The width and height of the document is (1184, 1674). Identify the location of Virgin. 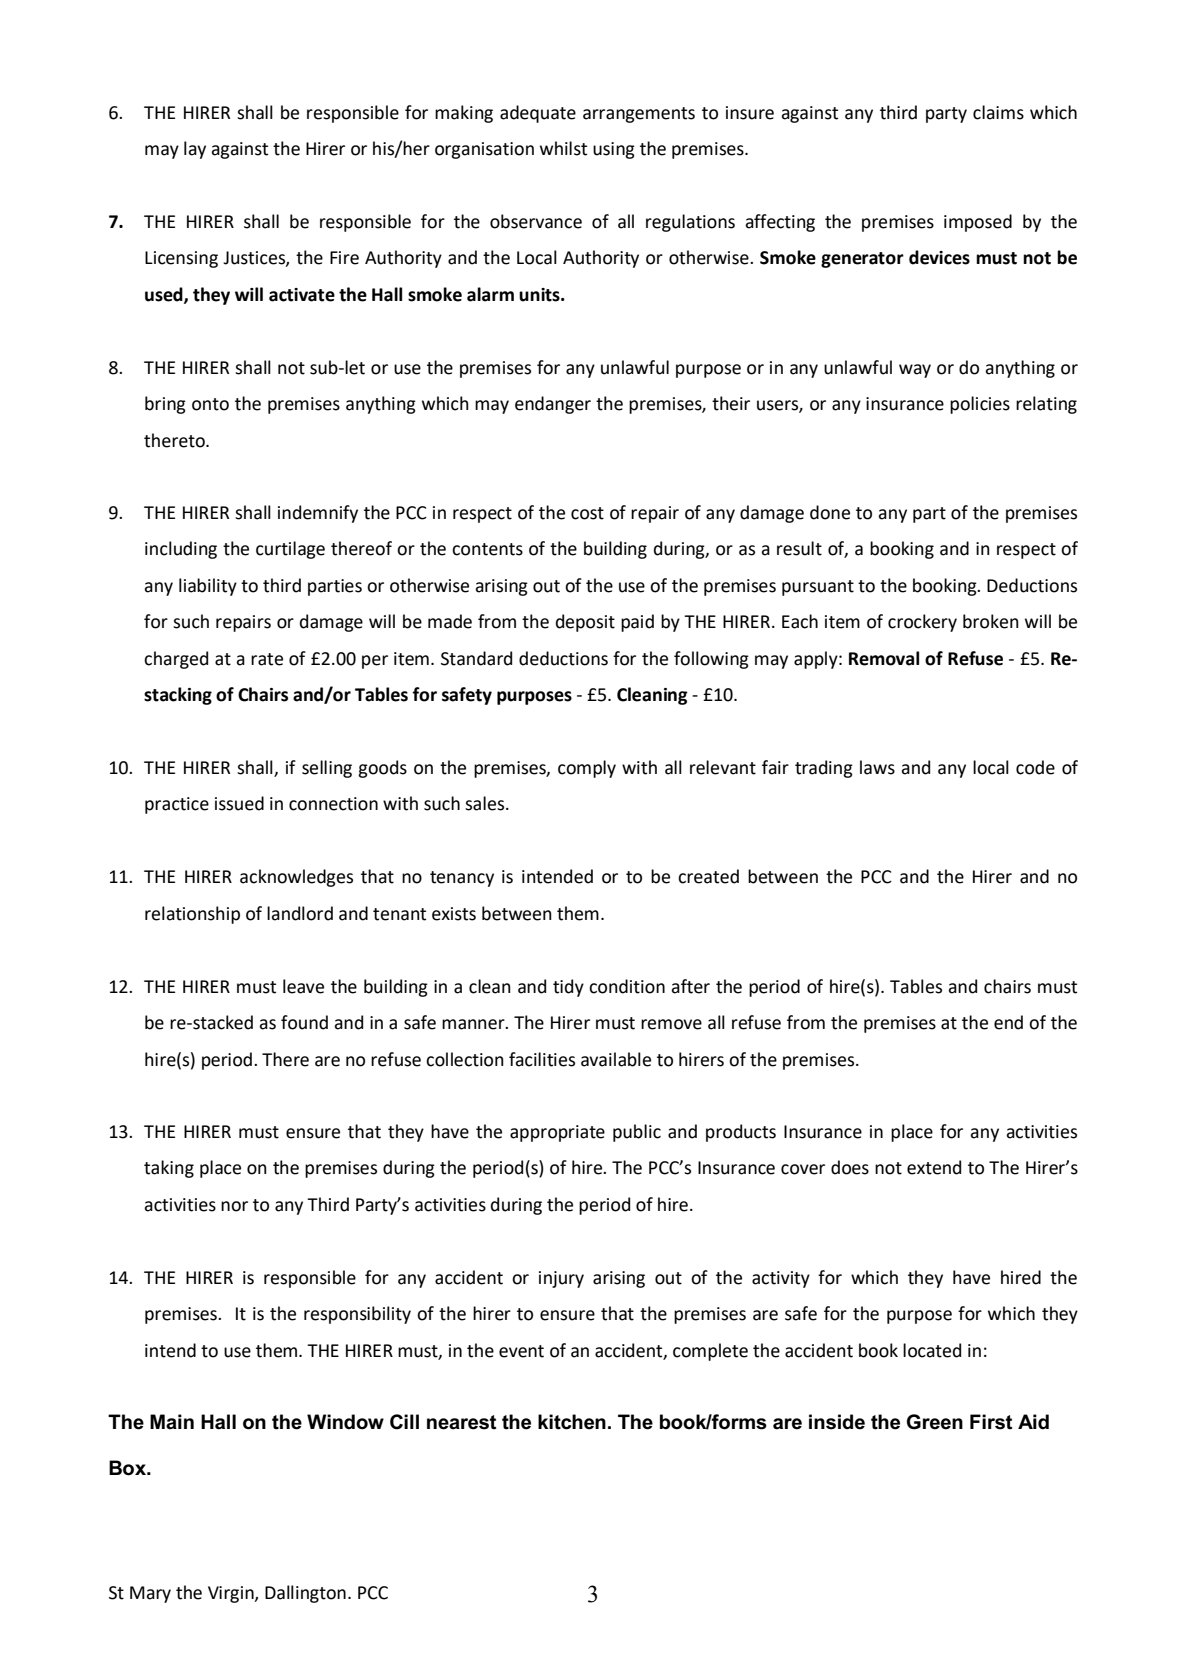
(232, 1594).
